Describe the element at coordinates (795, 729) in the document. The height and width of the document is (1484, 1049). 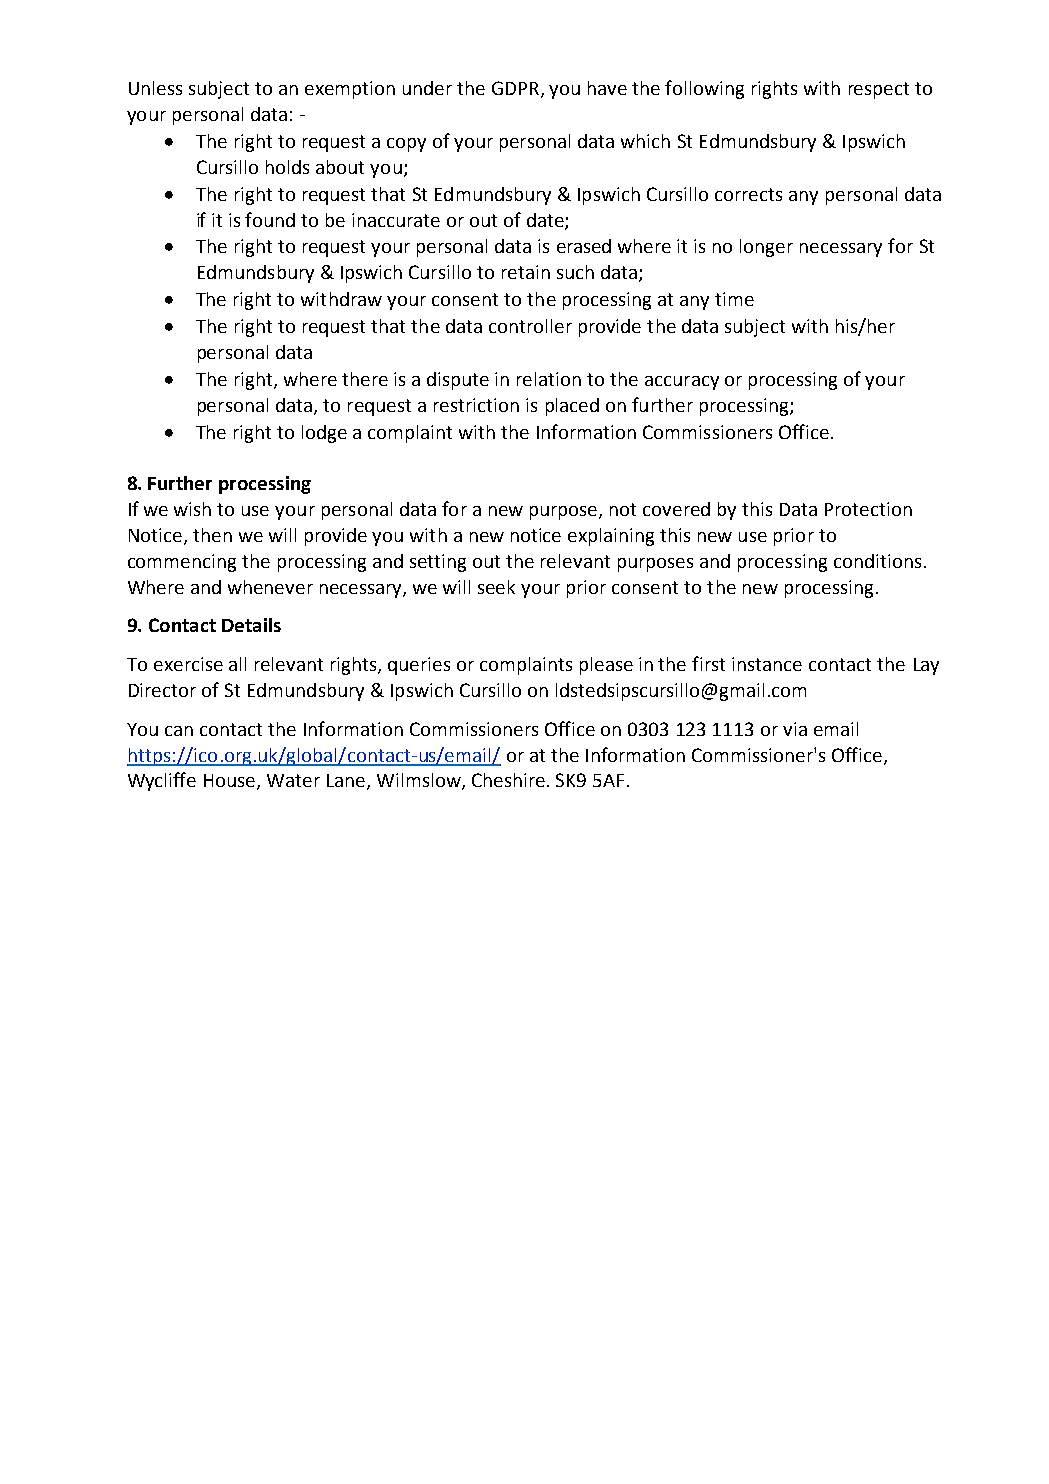
I see `via` at that location.
